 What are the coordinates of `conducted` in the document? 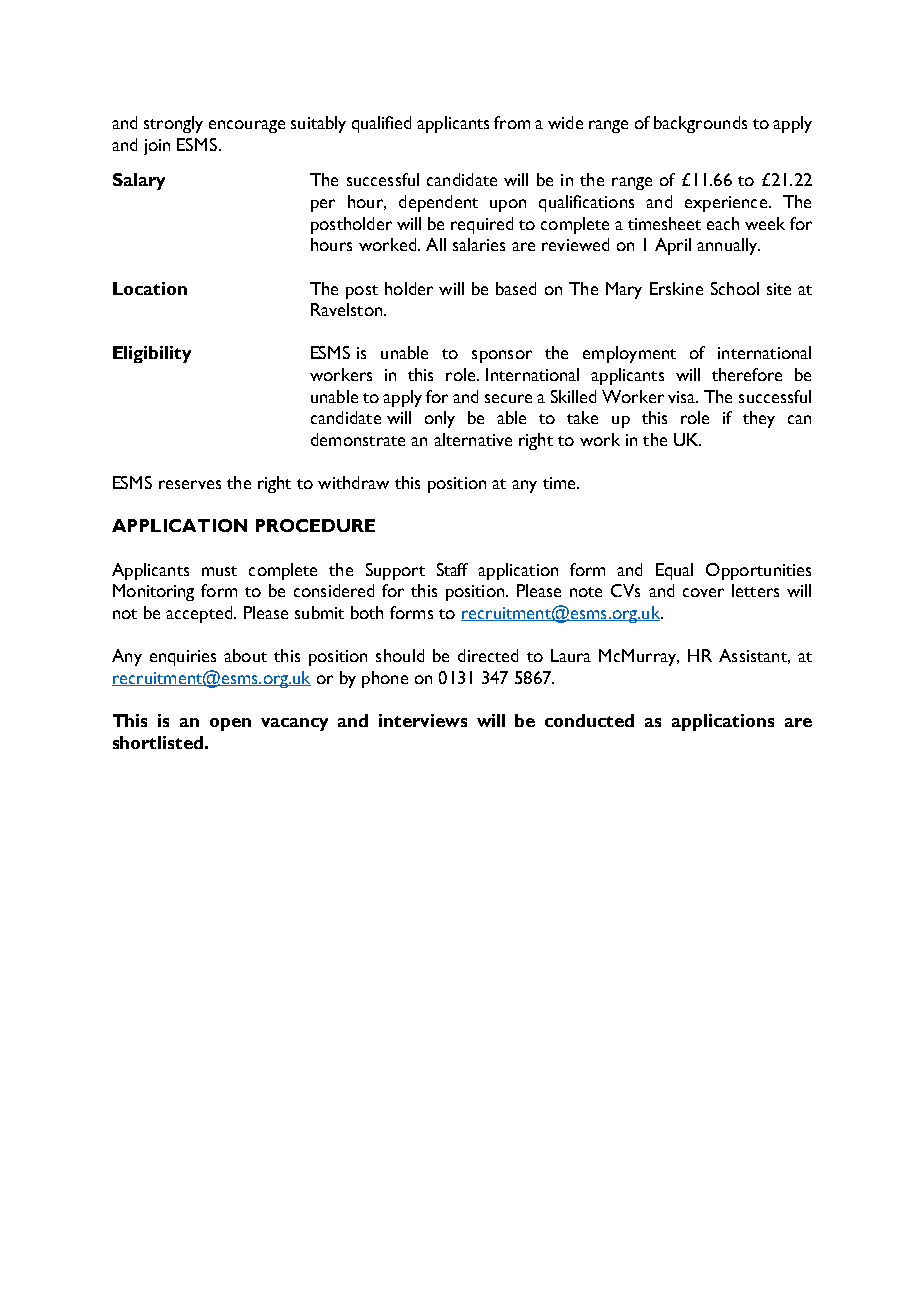 It's located at (589, 720).
